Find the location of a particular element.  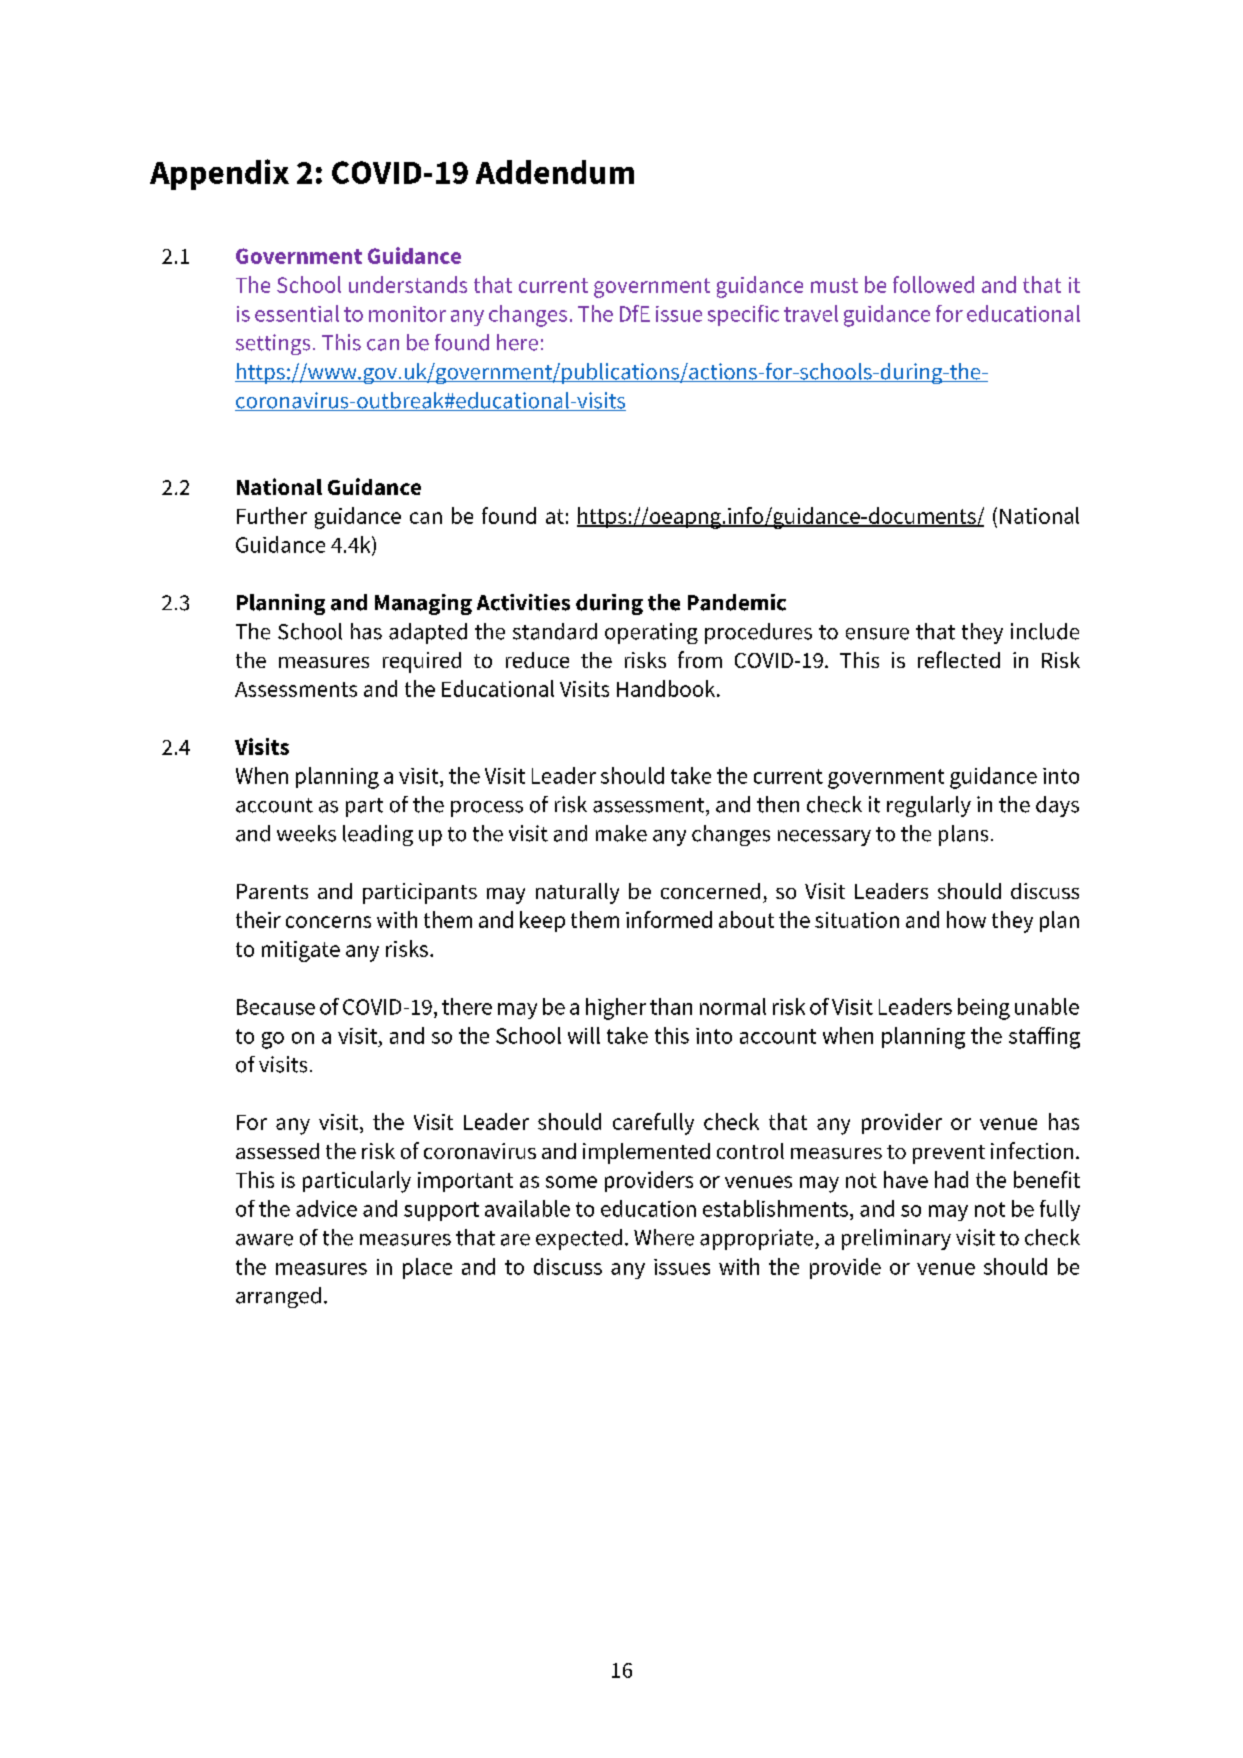

weeks is located at coordinates (306, 833).
